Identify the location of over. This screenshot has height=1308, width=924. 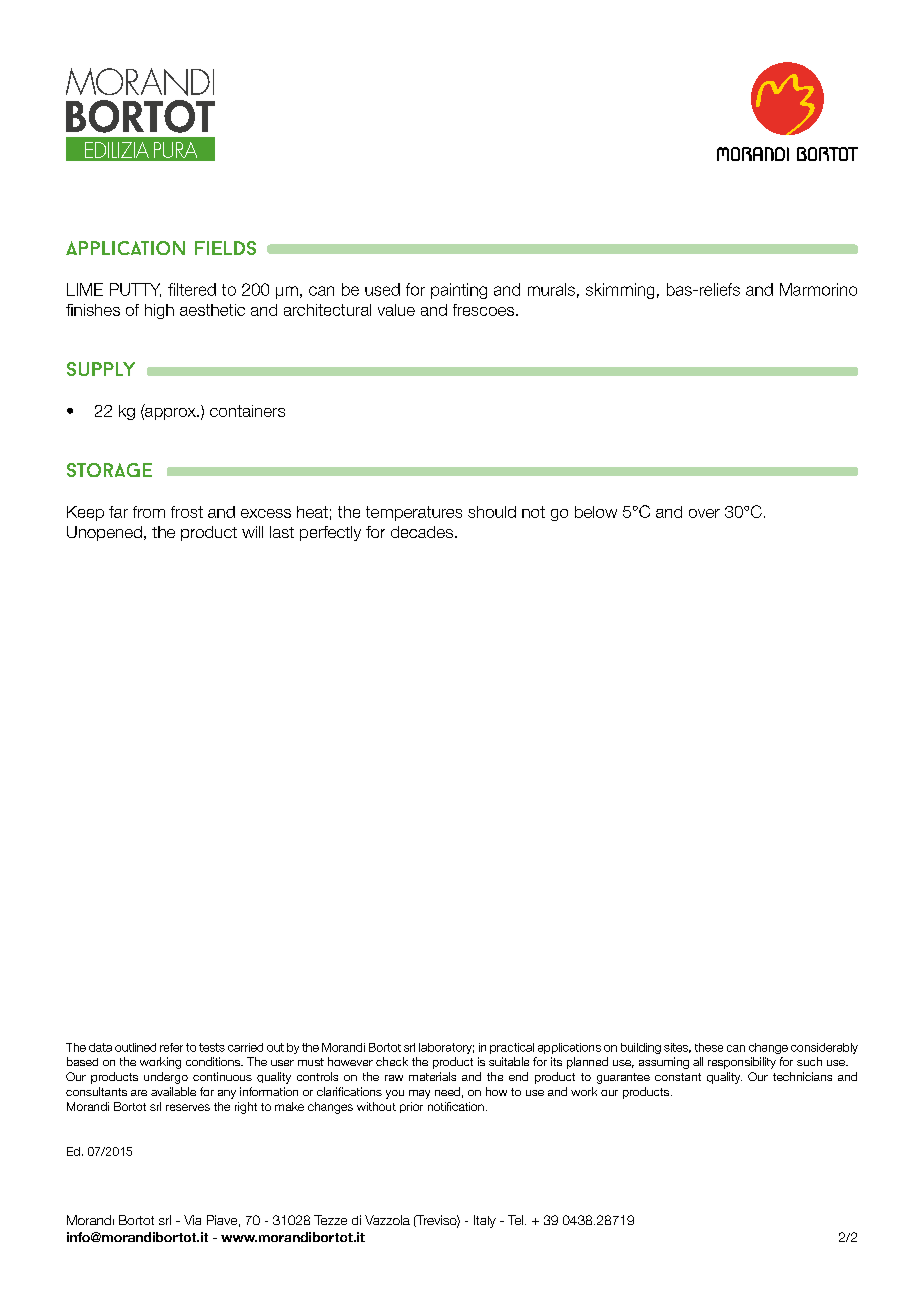
(704, 513).
